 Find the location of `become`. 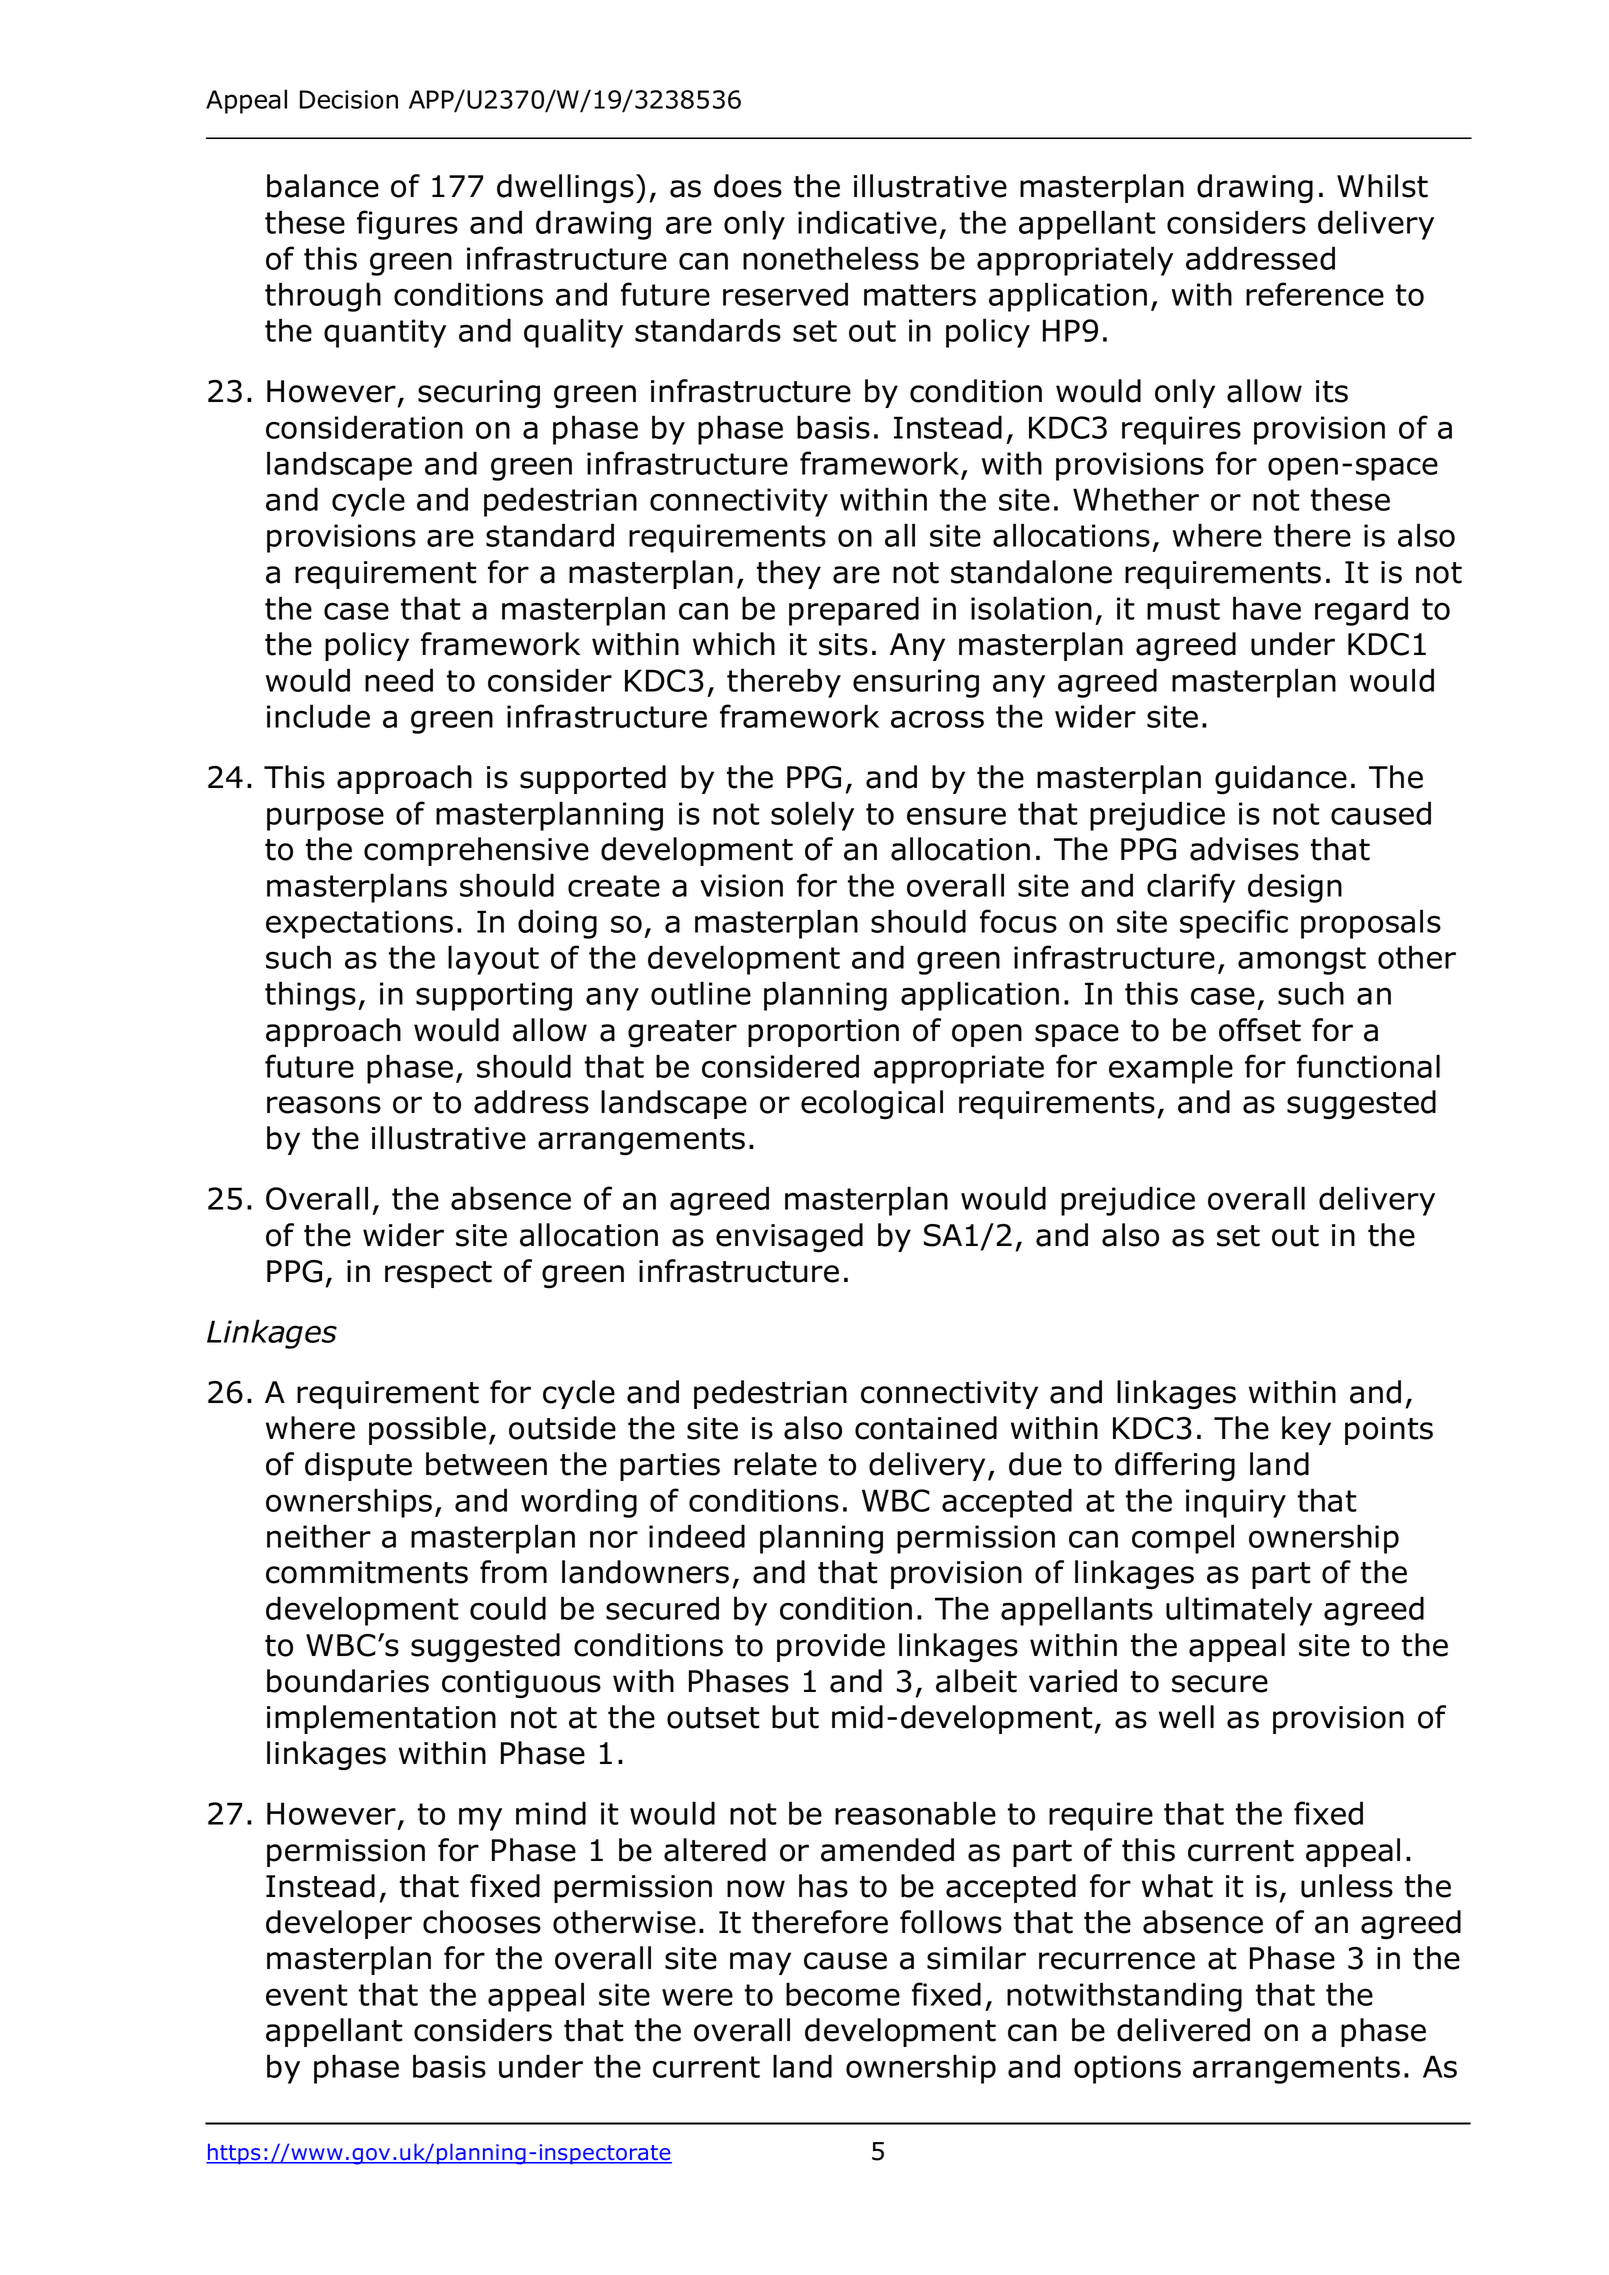

become is located at coordinates (843, 1994).
